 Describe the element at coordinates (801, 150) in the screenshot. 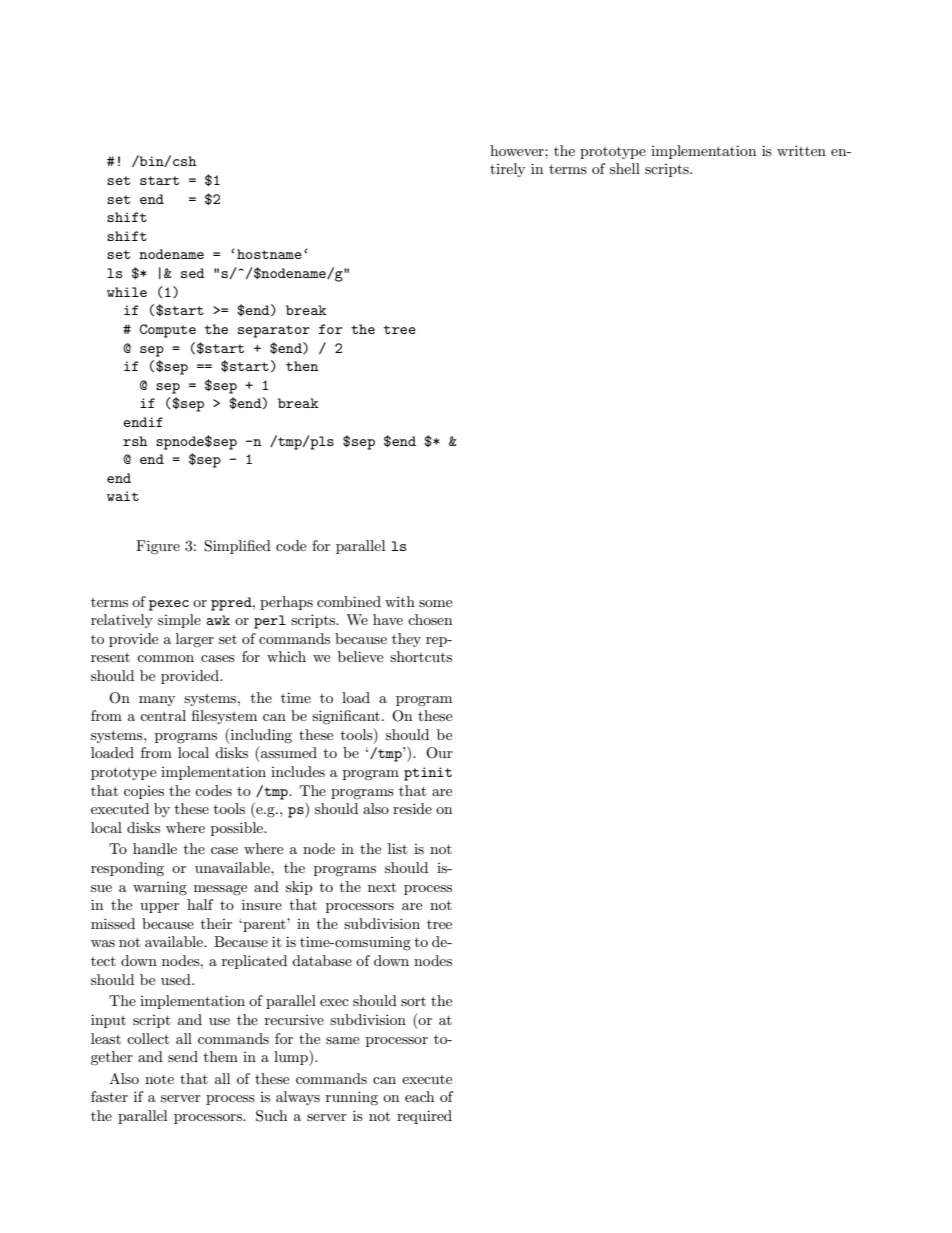

I see `written` at that location.
